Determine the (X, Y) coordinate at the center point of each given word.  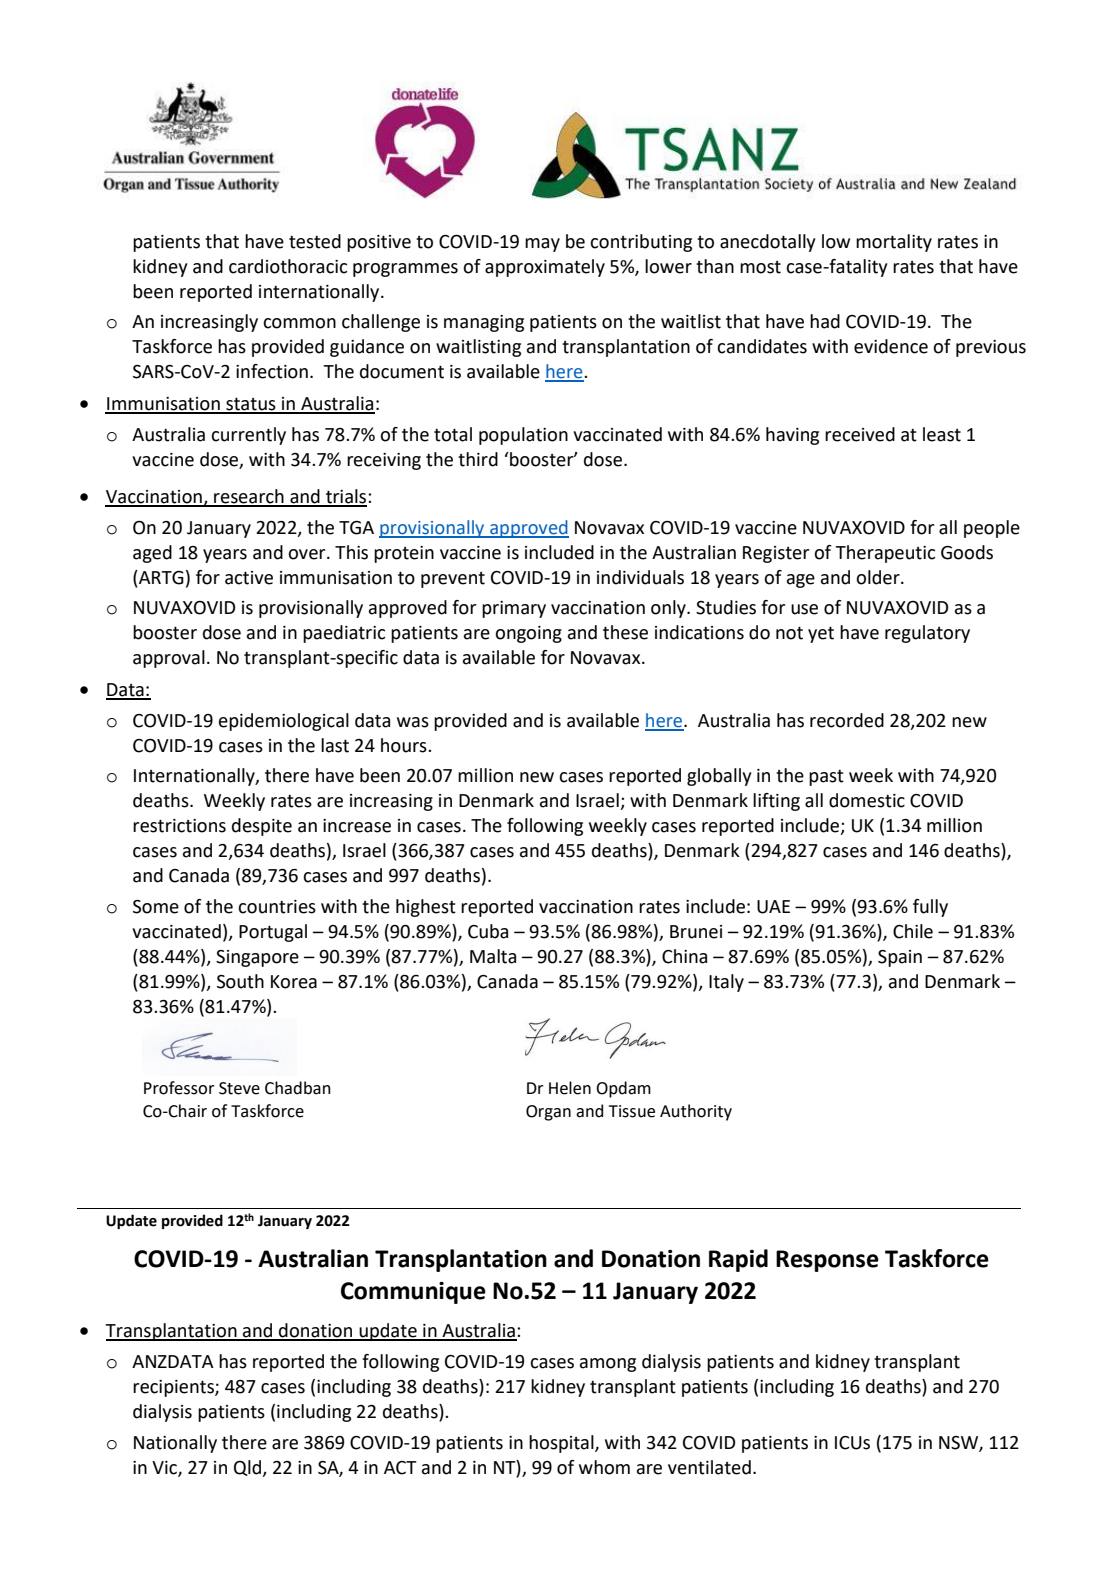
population (523, 436)
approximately (545, 268)
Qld (249, 1468)
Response (827, 1261)
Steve (239, 1088)
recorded (847, 720)
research (249, 497)
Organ (548, 1113)
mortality (894, 243)
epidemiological (284, 722)
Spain (900, 958)
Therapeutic (885, 554)
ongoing (528, 634)
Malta (493, 956)
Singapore (257, 958)
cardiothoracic (288, 266)
